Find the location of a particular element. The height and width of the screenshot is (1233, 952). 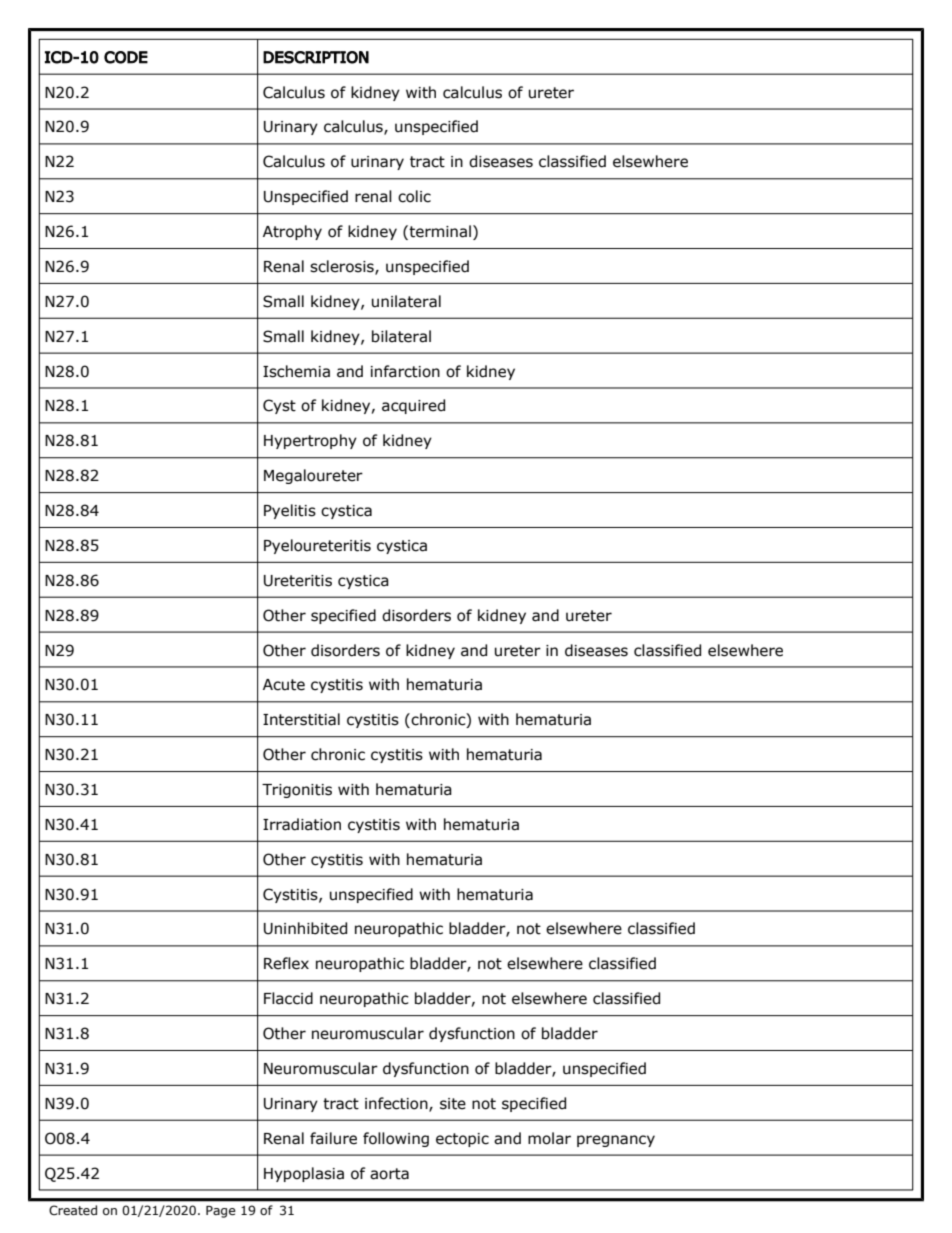

colic is located at coordinates (414, 196).
